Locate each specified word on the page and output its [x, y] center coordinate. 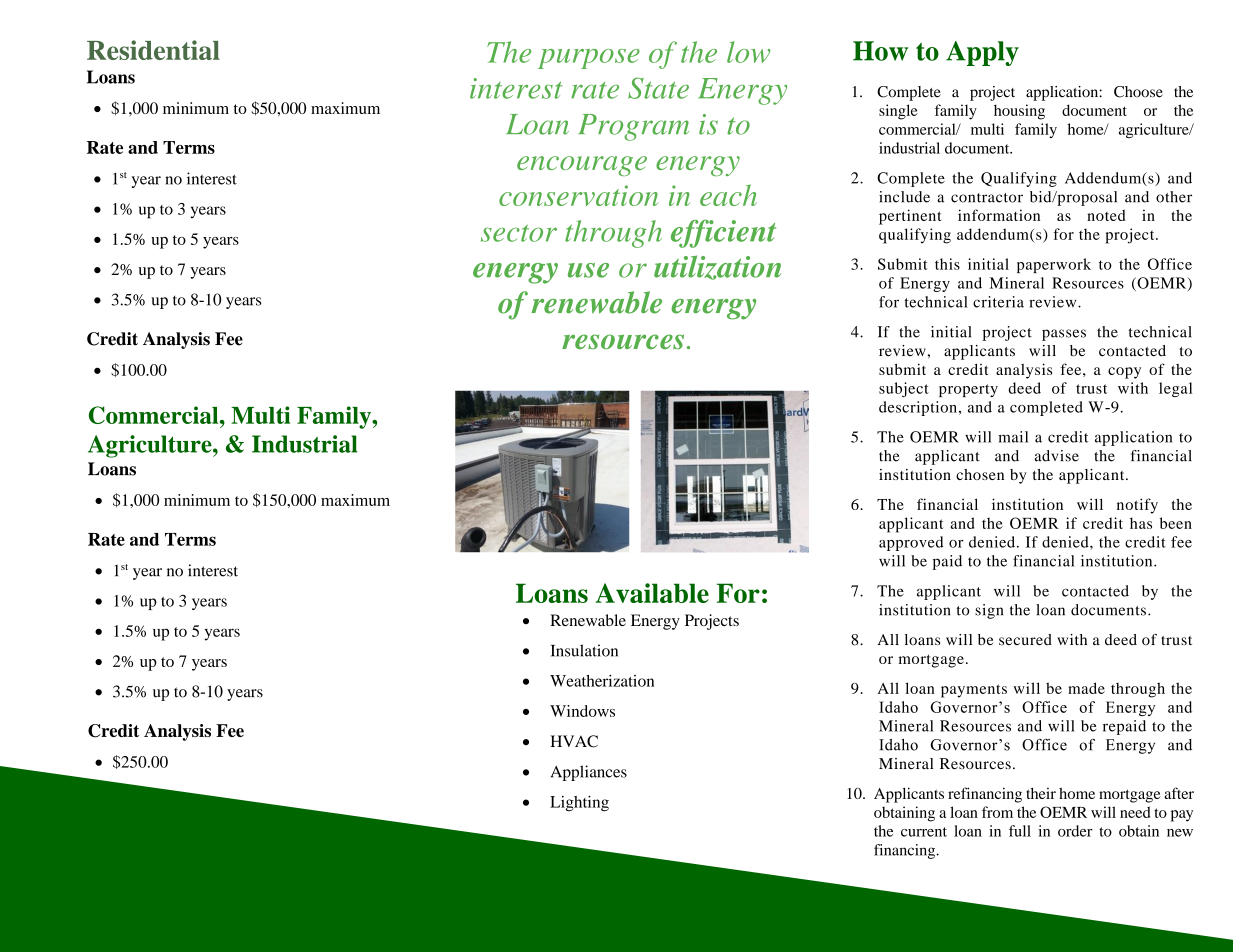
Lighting [579, 803]
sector [519, 233]
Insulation [584, 650]
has [1141, 523]
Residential [153, 50]
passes [1064, 335]
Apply [982, 53]
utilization [717, 267]
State [658, 88]
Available [652, 593]
